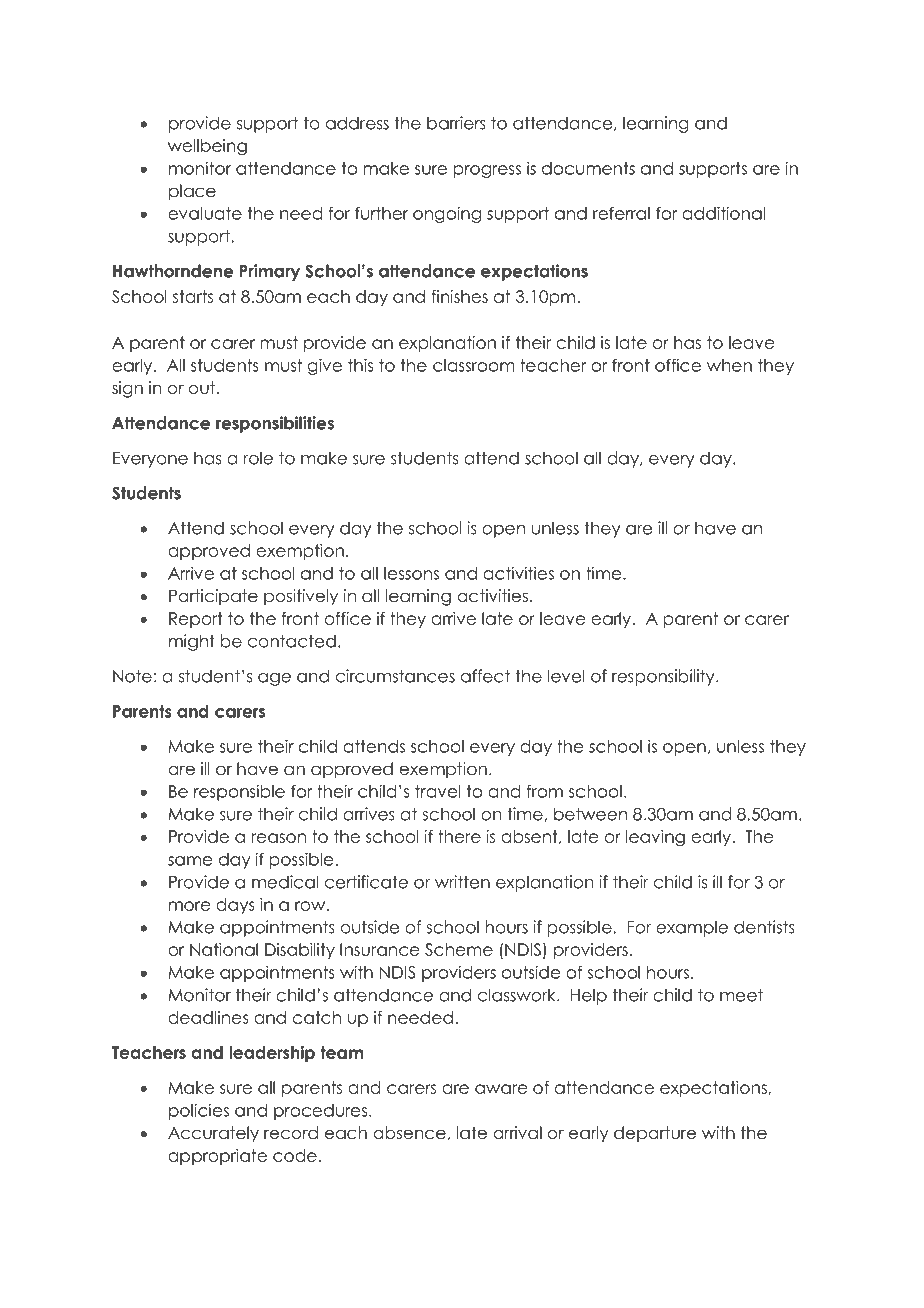  Describe the element at coordinates (456, 123) in the screenshot. I see `barriers` at that location.
